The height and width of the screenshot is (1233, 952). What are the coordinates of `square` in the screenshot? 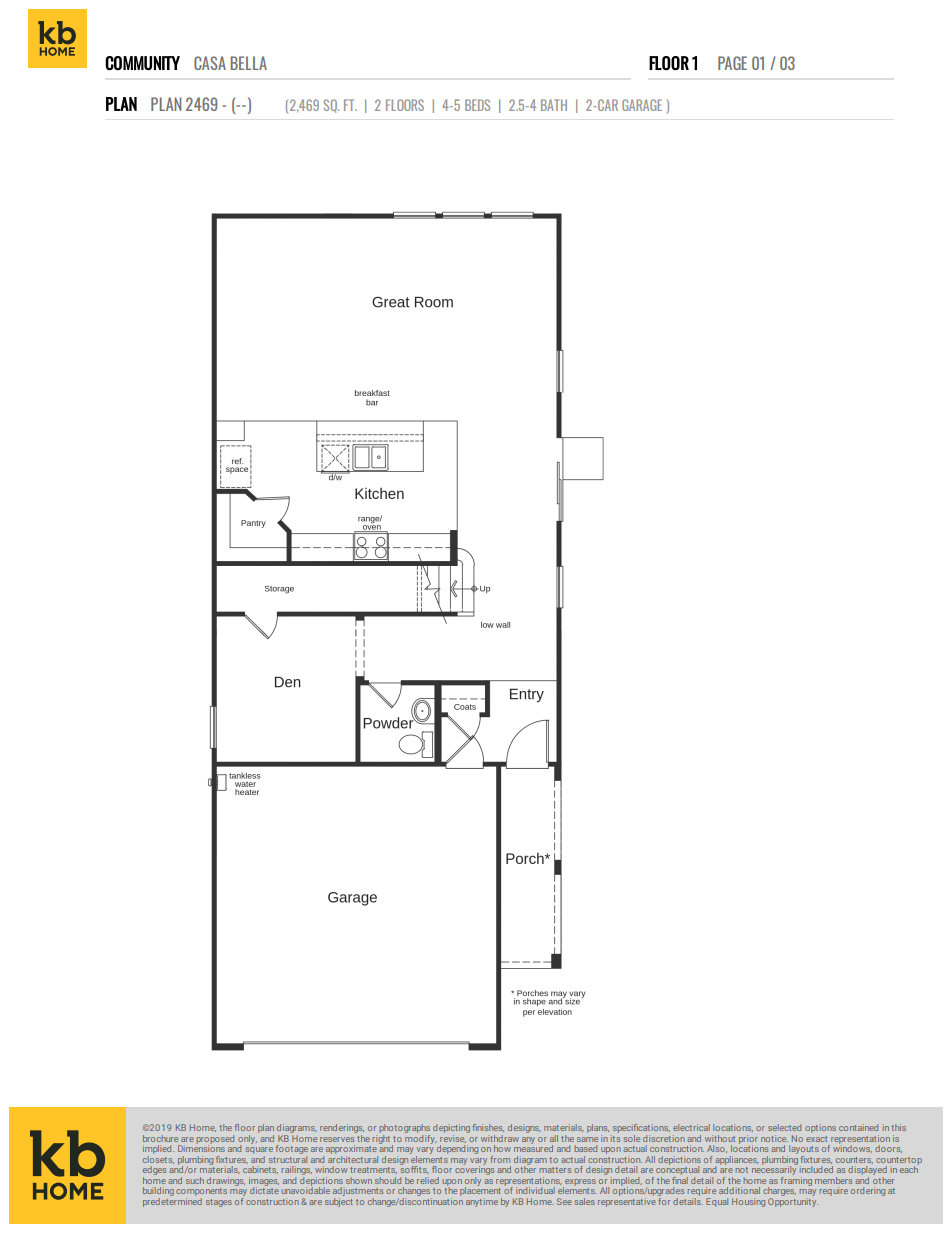 It's located at (259, 1152).
